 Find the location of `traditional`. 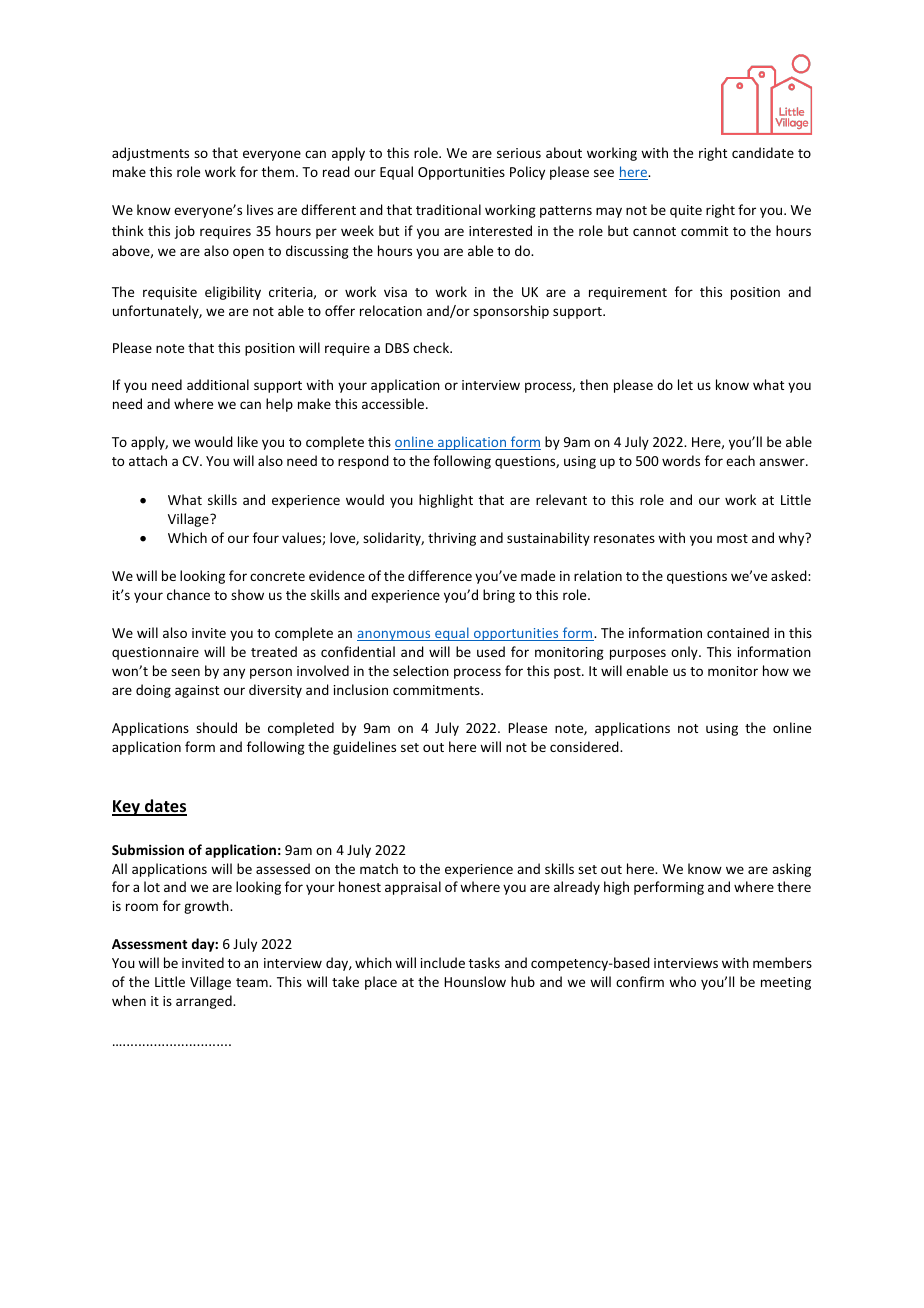

traditional is located at coordinates (448, 209).
